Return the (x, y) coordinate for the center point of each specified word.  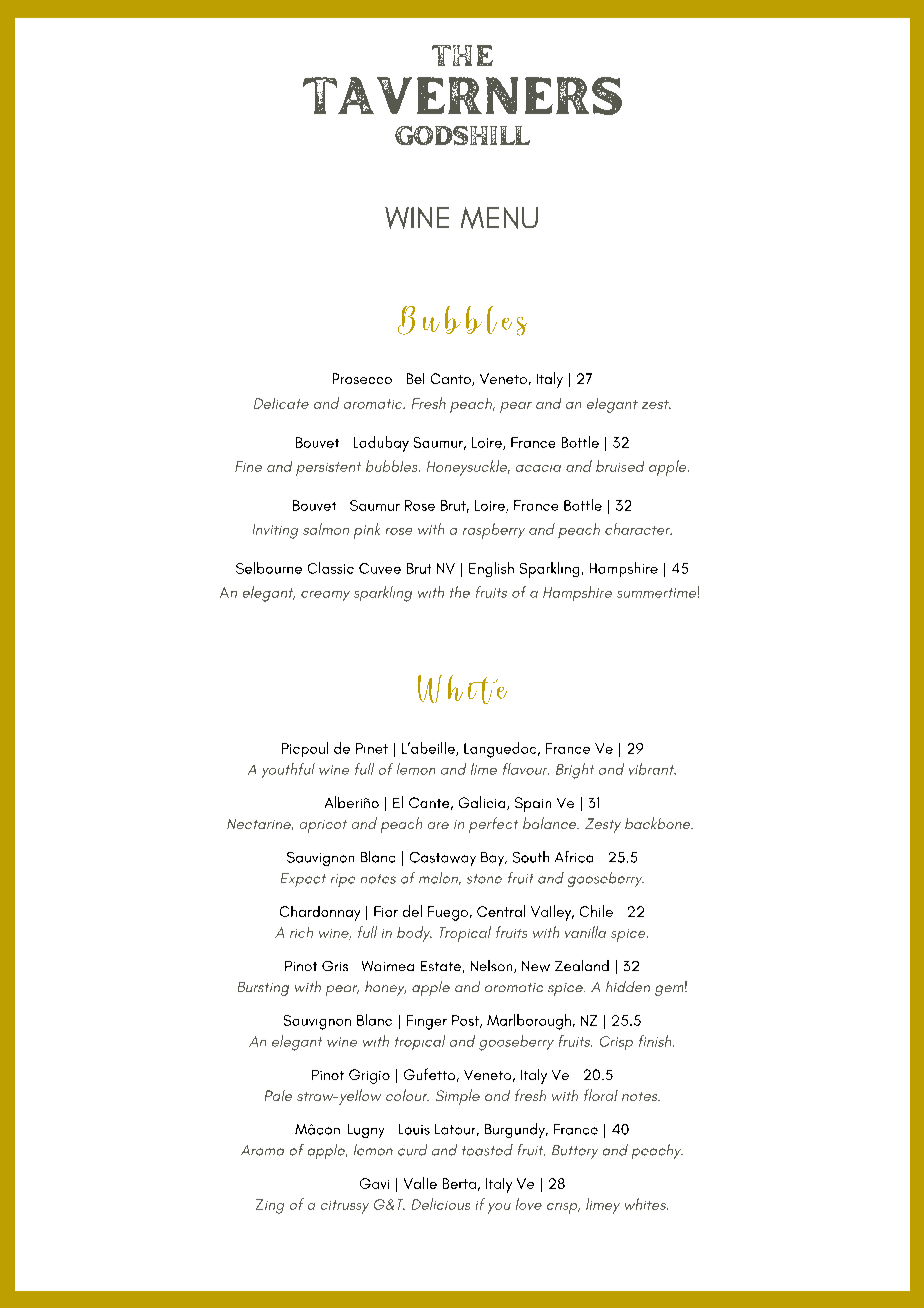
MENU (499, 218)
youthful (288, 770)
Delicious (441, 1204)
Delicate (281, 403)
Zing (270, 1206)
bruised (620, 466)
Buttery (575, 1152)
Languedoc (501, 750)
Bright (575, 771)
